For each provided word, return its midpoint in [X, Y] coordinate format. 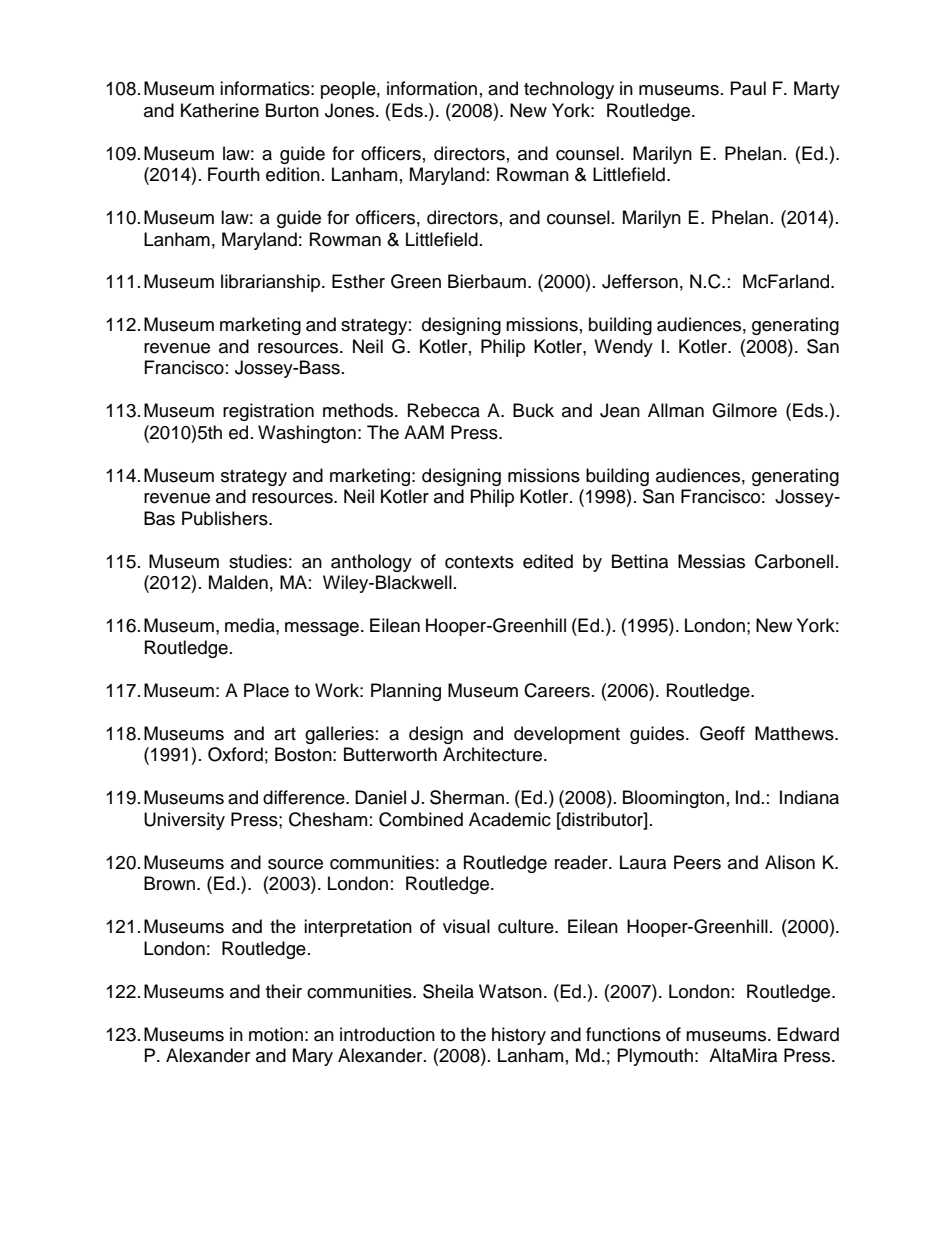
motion [276, 1034]
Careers [557, 690]
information [432, 88]
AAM [424, 432]
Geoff [722, 733]
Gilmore [744, 410]
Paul [748, 88]
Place [266, 690]
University [184, 821]
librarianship [270, 283]
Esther [358, 281]
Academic [510, 819]
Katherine [220, 110]
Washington [307, 434]
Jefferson [640, 281]
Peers [697, 862]
